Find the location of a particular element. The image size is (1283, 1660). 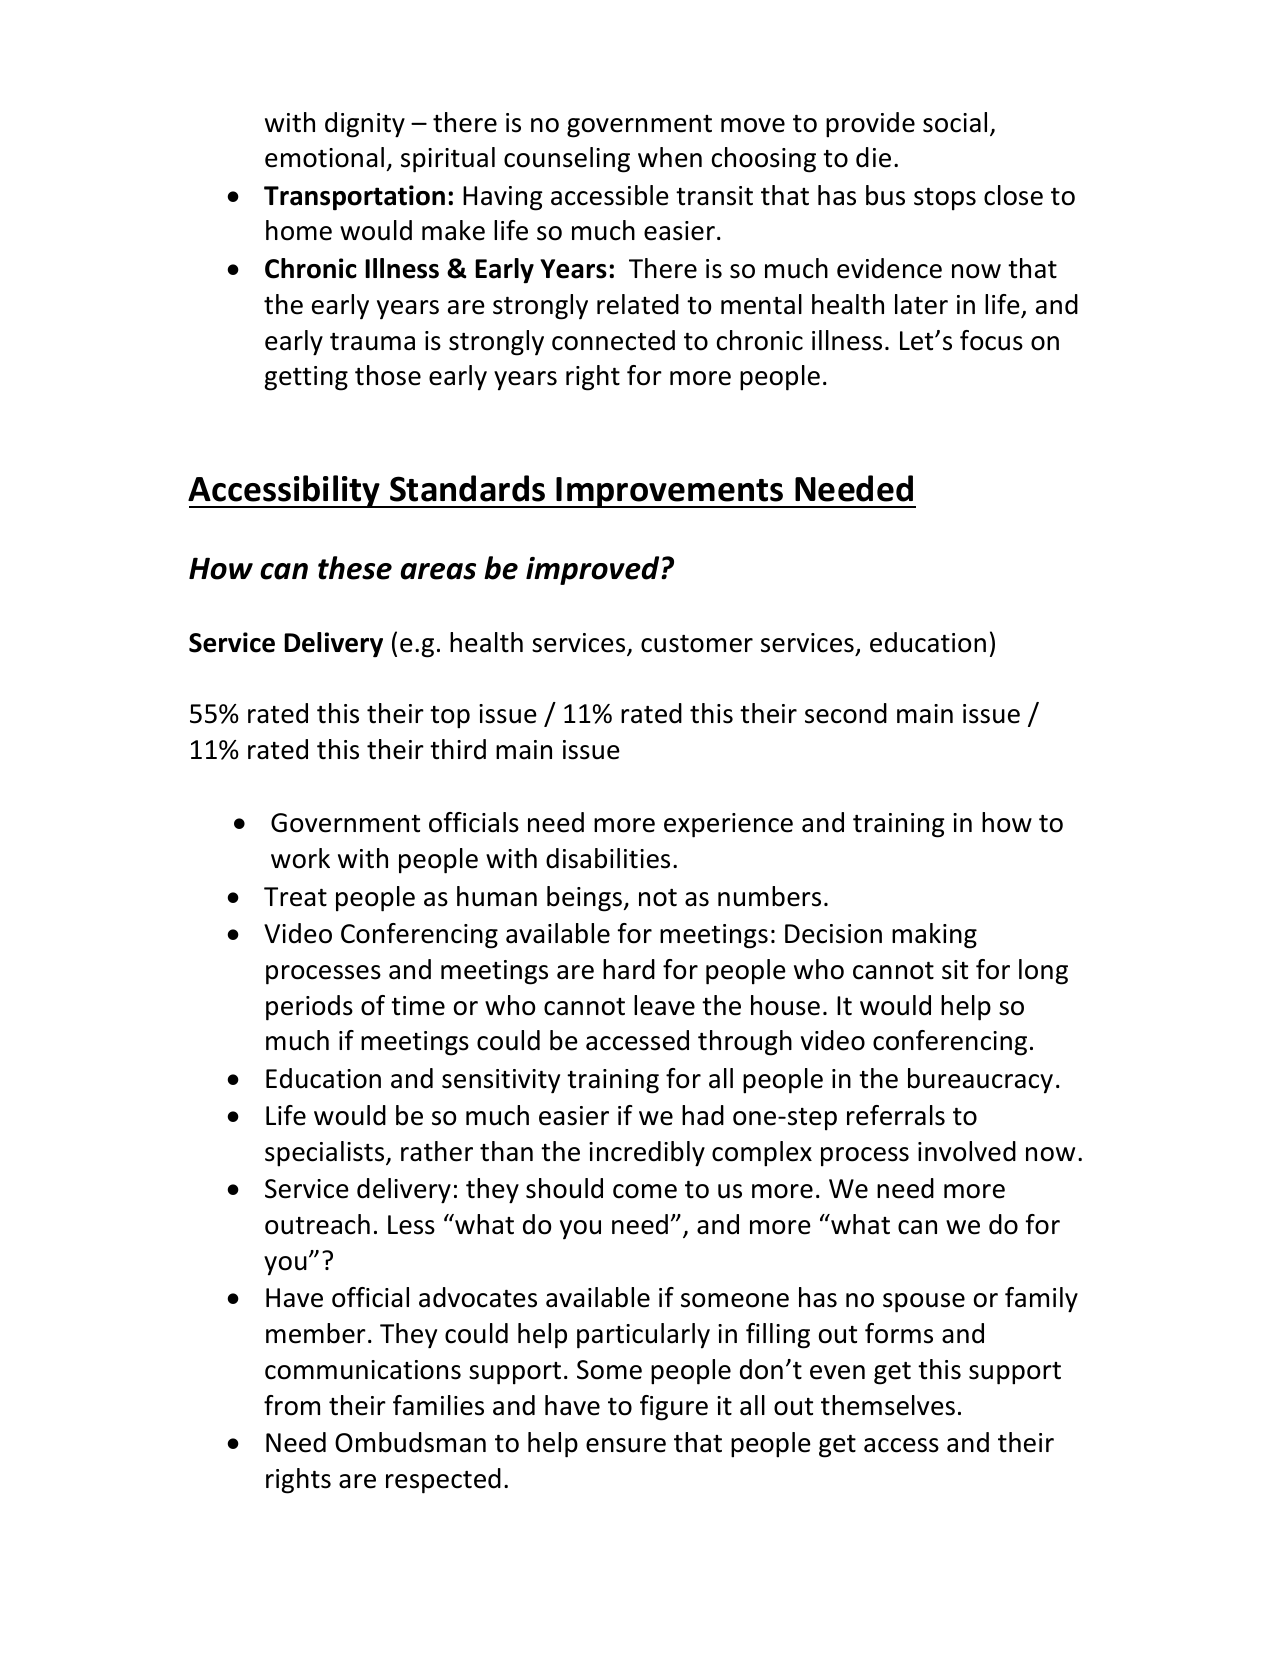

Ombudsman is located at coordinates (410, 1442).
